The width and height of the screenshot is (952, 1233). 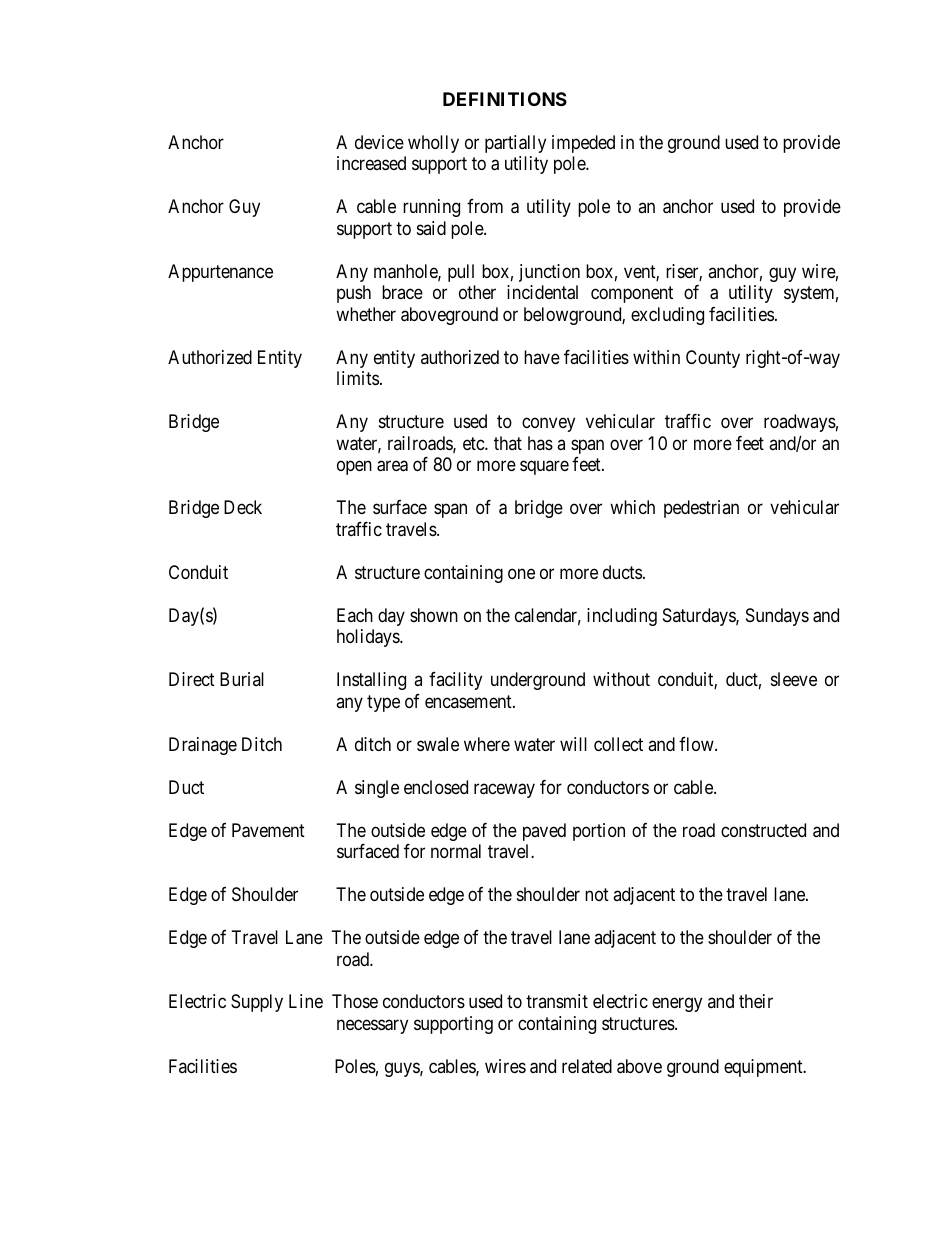 I want to click on Supply, so click(x=257, y=1003).
